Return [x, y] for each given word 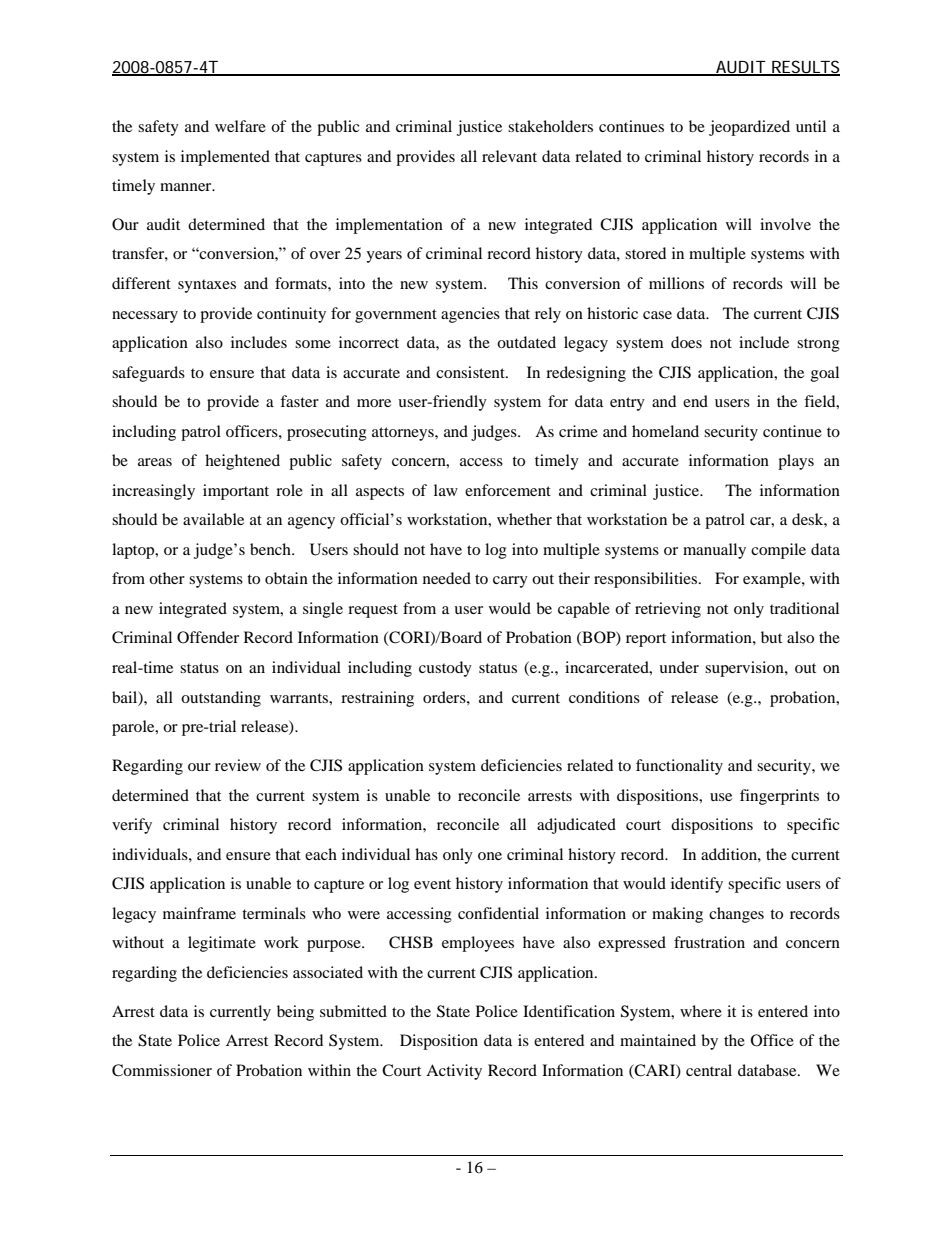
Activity [454, 1072]
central [709, 1070]
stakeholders [550, 126]
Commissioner [162, 1070]
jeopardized [749, 128]
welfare [240, 126]
